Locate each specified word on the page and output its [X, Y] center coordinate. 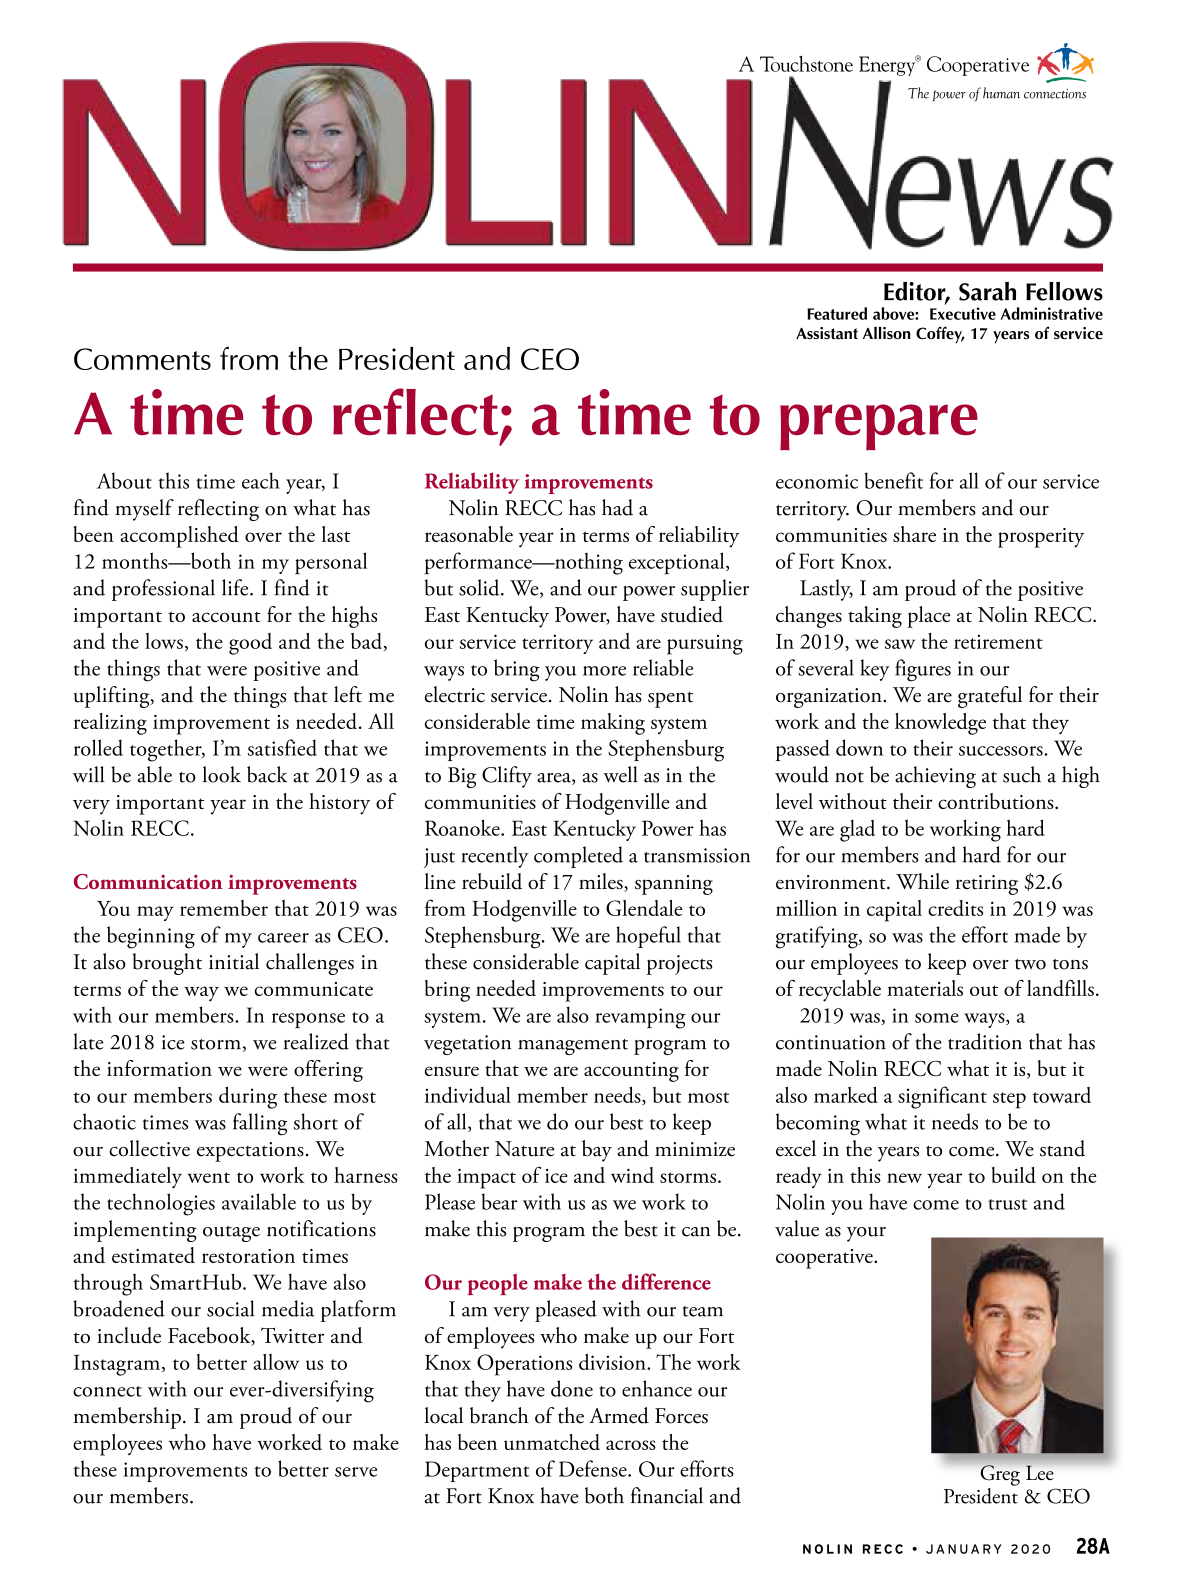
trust [1007, 1204]
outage [231, 1234]
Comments [142, 359]
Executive [963, 313]
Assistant [827, 333]
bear [499, 1201]
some [937, 1018]
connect [107, 1391]
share [914, 534]
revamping [640, 1018]
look [222, 774]
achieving [935, 777]
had [617, 507]
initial [234, 961]
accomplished [180, 537]
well [620, 774]
